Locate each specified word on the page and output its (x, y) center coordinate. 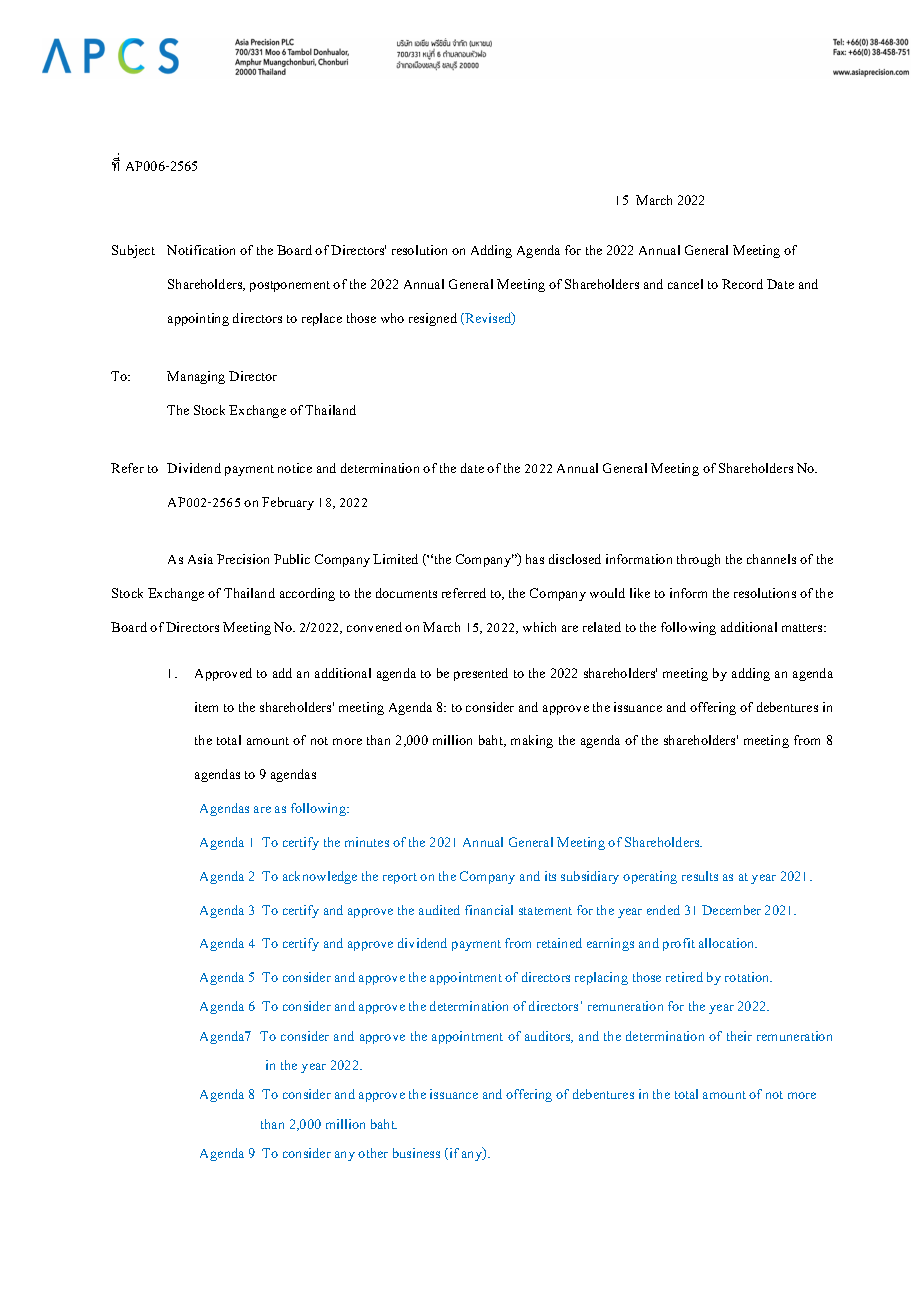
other (373, 1153)
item (206, 707)
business (416, 1153)
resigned (433, 319)
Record (742, 284)
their (739, 1036)
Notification (201, 250)
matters (803, 628)
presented (481, 674)
